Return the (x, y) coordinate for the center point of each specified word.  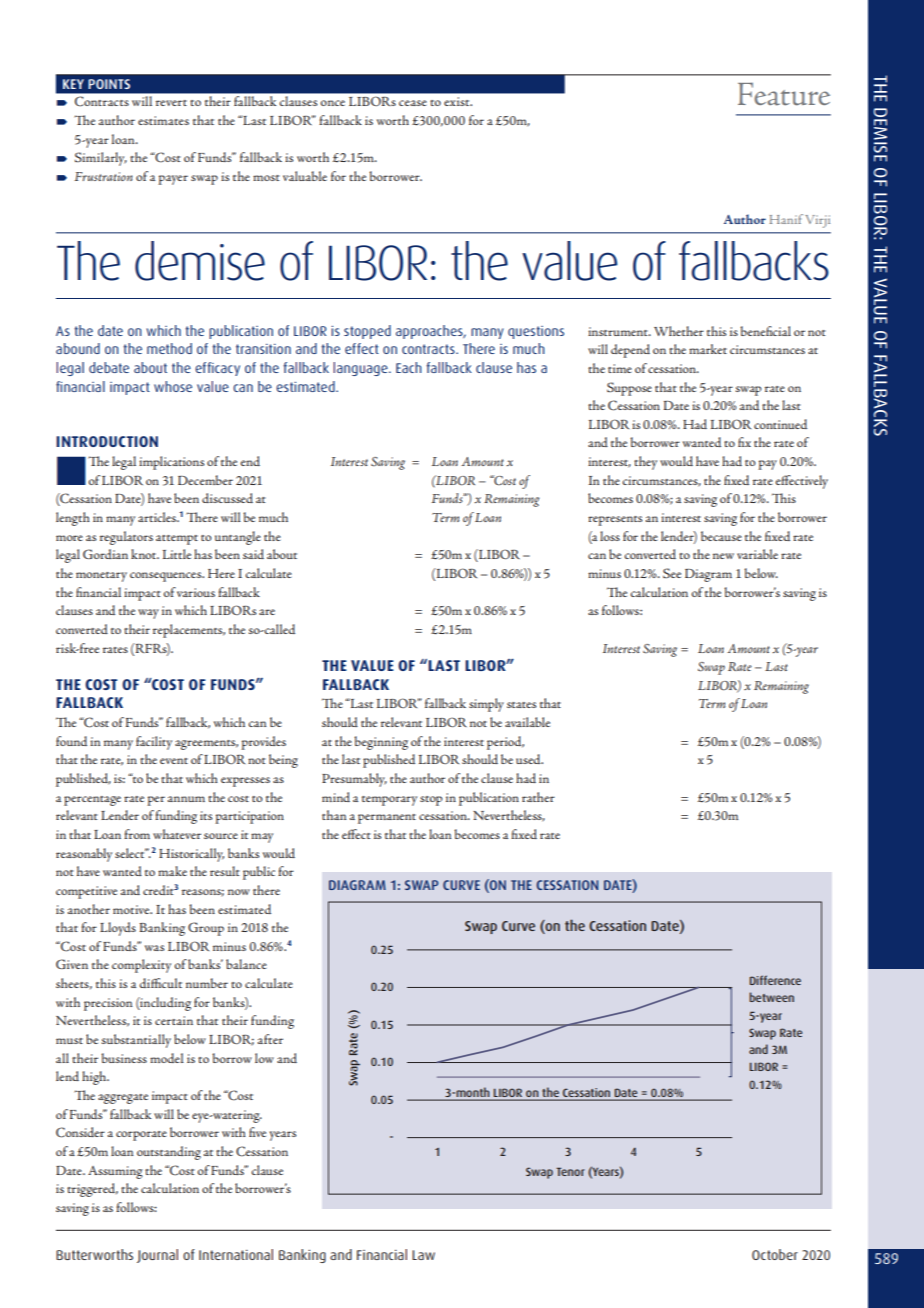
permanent (387, 819)
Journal (157, 1256)
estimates (163, 120)
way (148, 614)
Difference (775, 980)
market (708, 349)
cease (413, 103)
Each (409, 367)
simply (486, 705)
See (672, 573)
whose (173, 386)
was (154, 948)
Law (423, 1255)
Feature (784, 94)
